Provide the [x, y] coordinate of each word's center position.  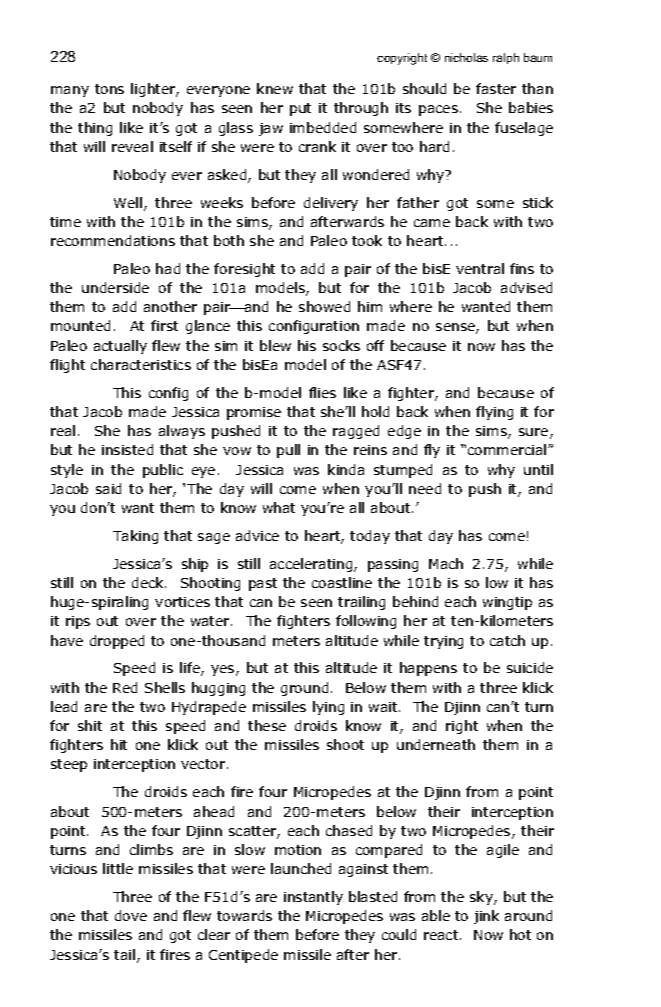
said [108, 488]
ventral [480, 268]
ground [304, 689]
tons [109, 89]
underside [115, 287]
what [279, 507]
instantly [313, 898]
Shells [165, 687]
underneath [436, 744]
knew [275, 88]
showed [324, 306]
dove [131, 915]
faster [496, 88]
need [425, 488]
